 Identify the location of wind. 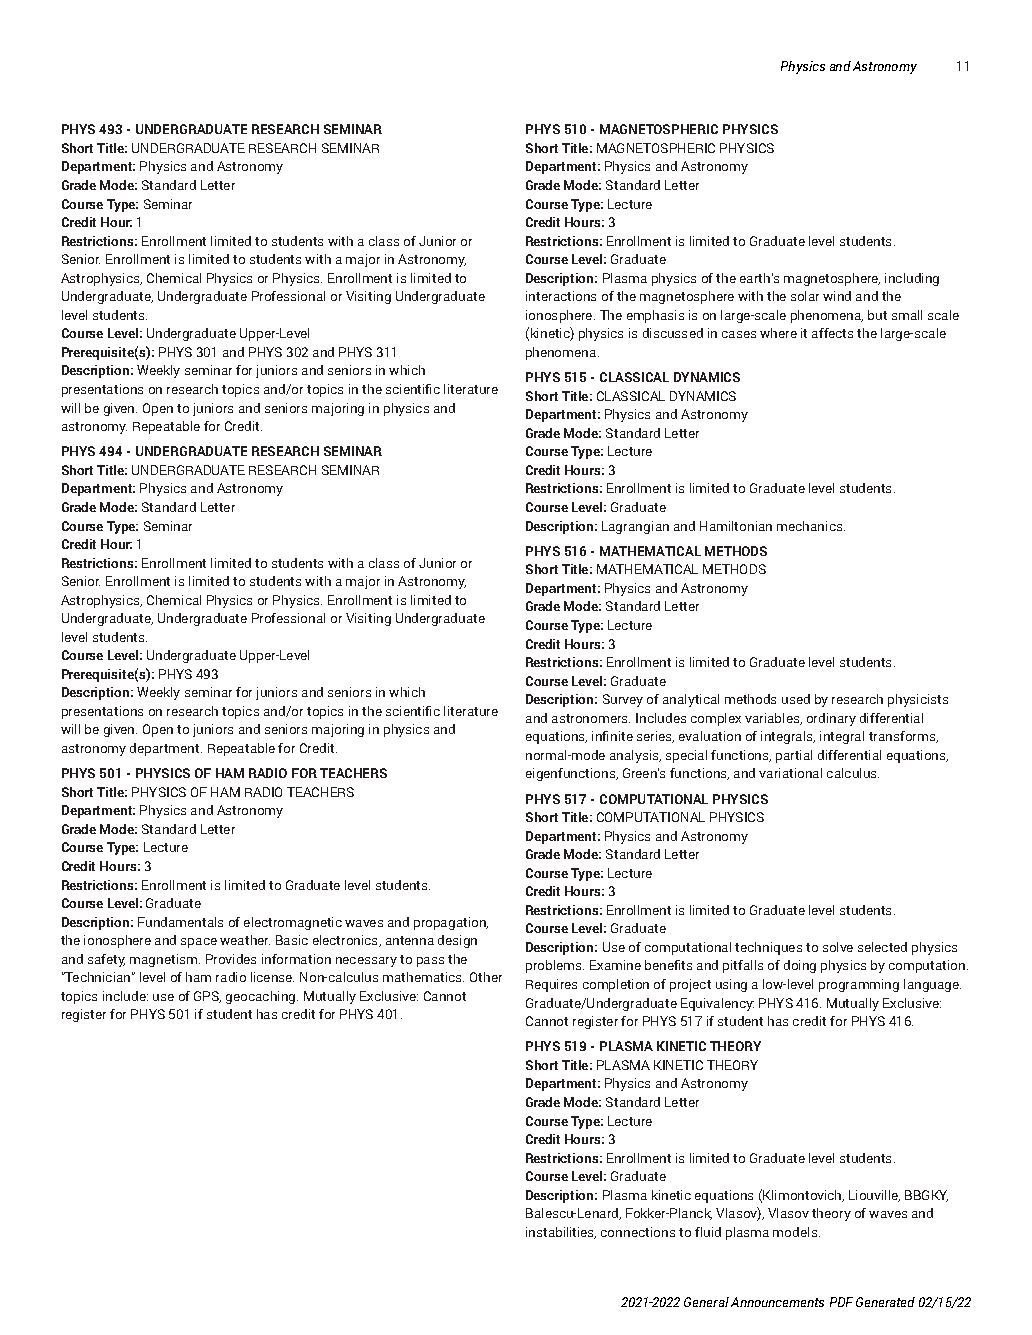
(837, 296).
